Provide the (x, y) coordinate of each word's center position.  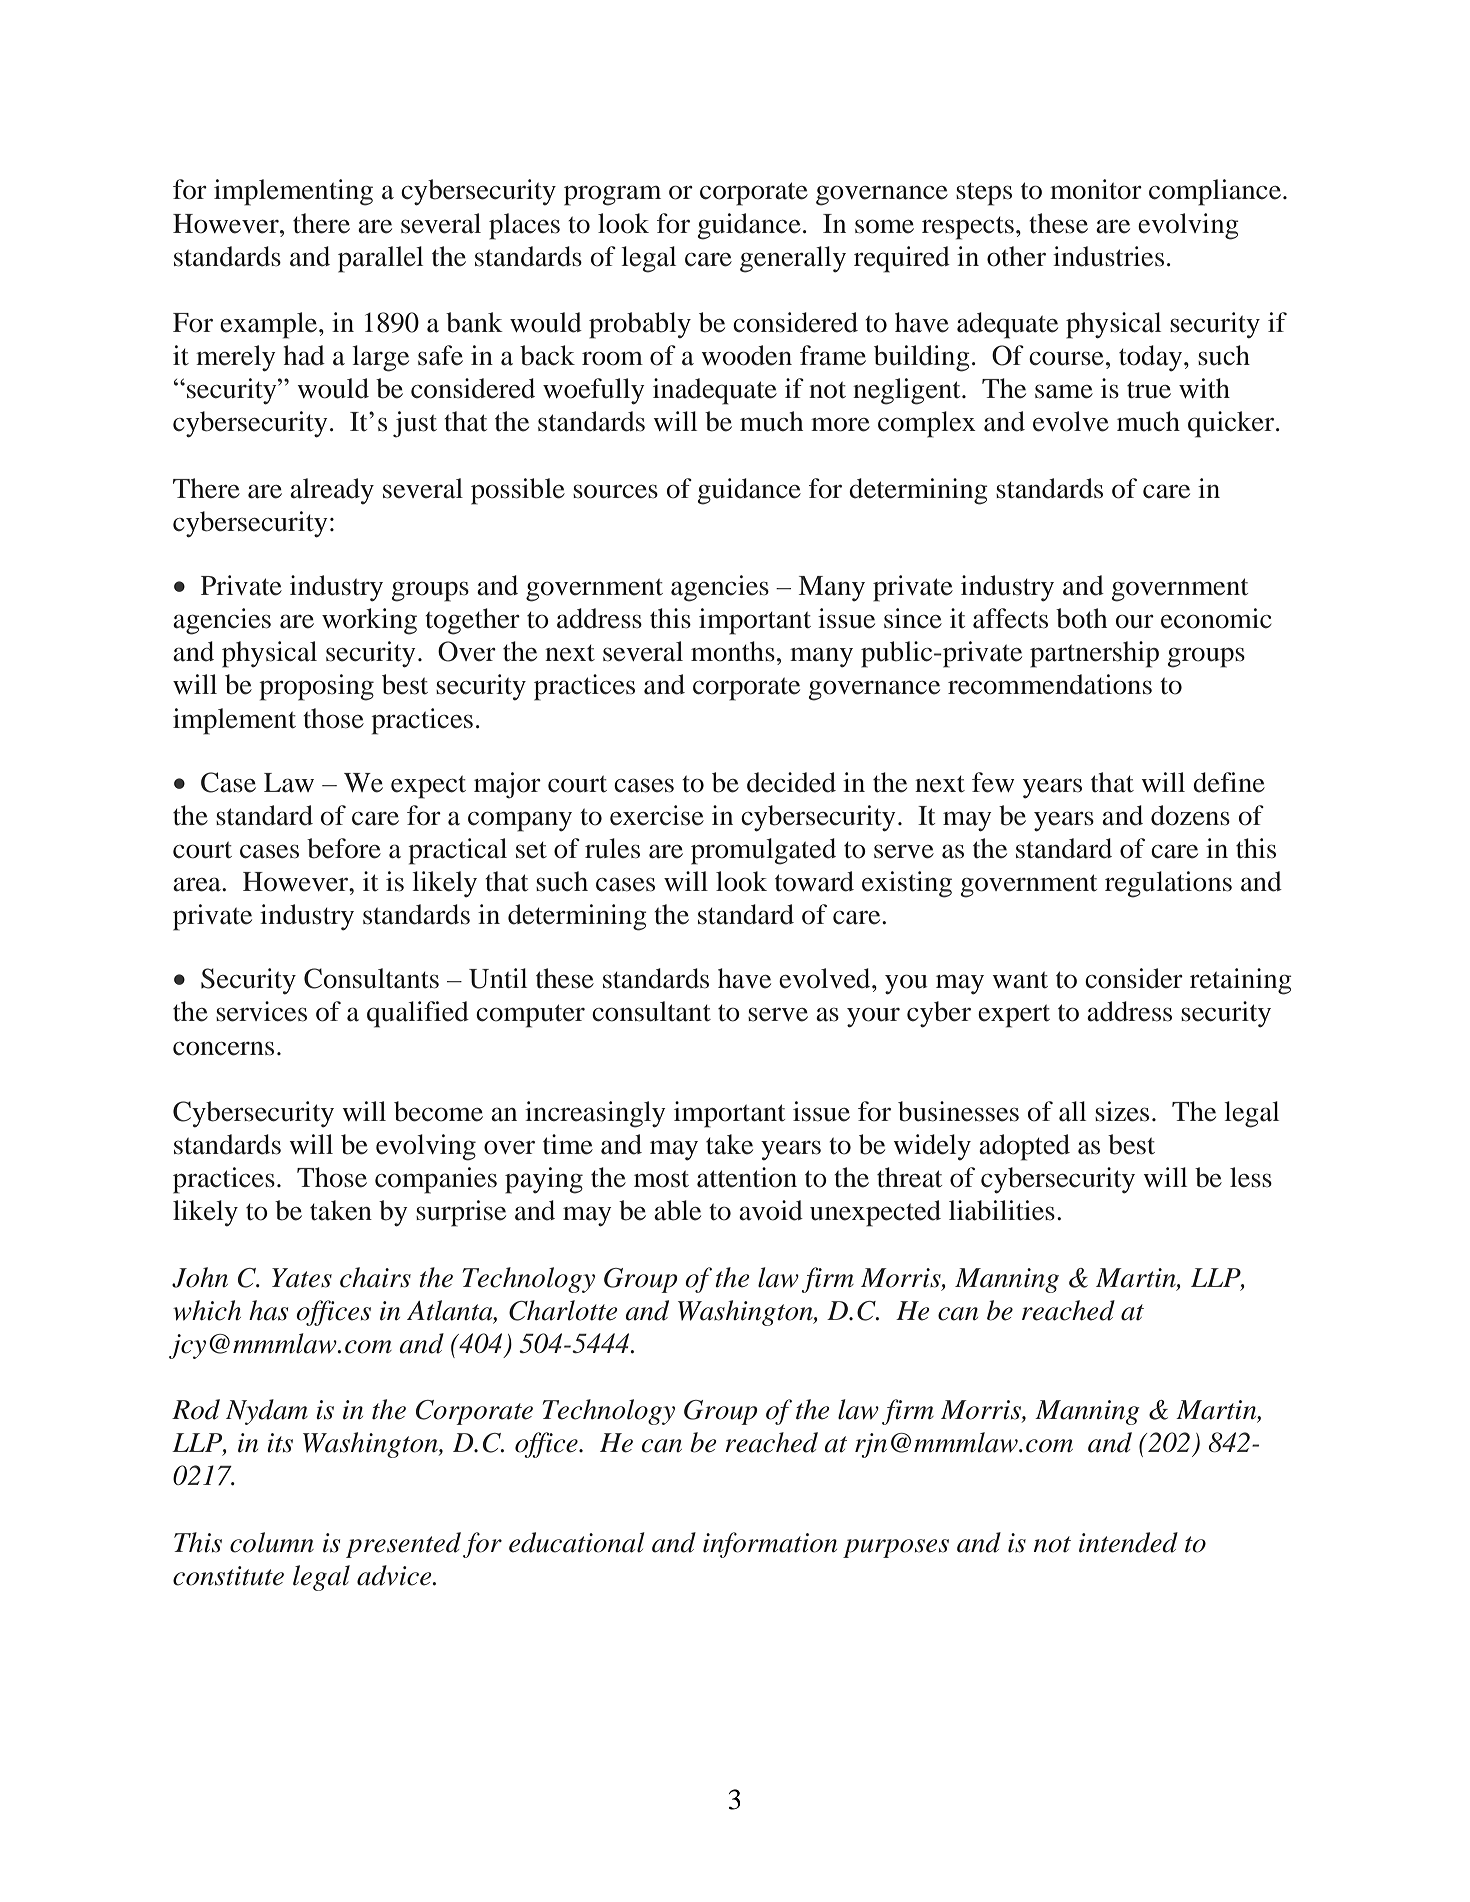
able (677, 1210)
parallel (380, 259)
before (344, 848)
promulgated (763, 851)
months (733, 651)
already (332, 491)
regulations (1168, 884)
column (272, 1542)
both (1081, 618)
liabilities (1002, 1210)
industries (1108, 256)
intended (1128, 1542)
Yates (302, 1278)
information (770, 1545)
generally (793, 259)
